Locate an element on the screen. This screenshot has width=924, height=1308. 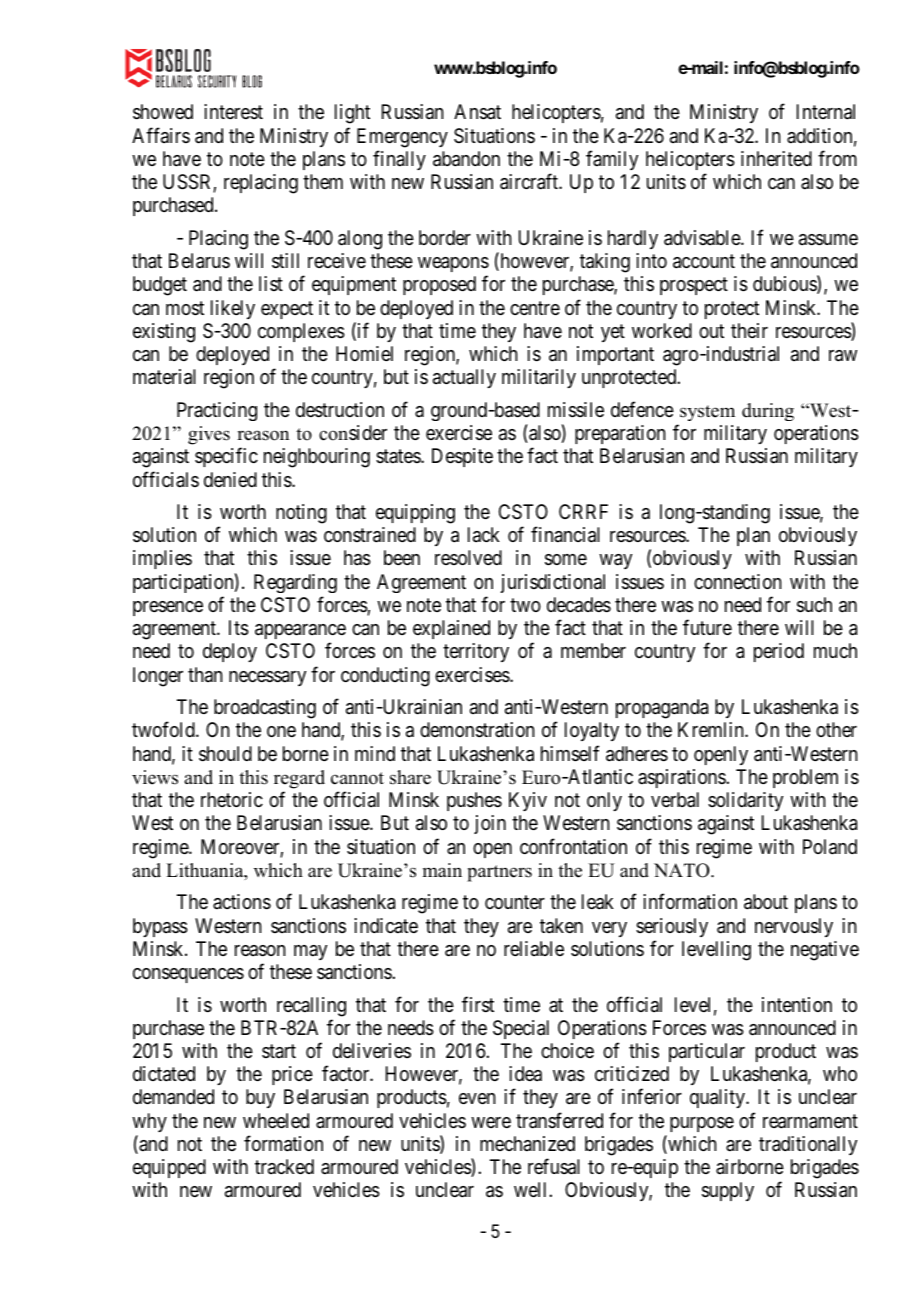
period is located at coordinates (779, 652).
